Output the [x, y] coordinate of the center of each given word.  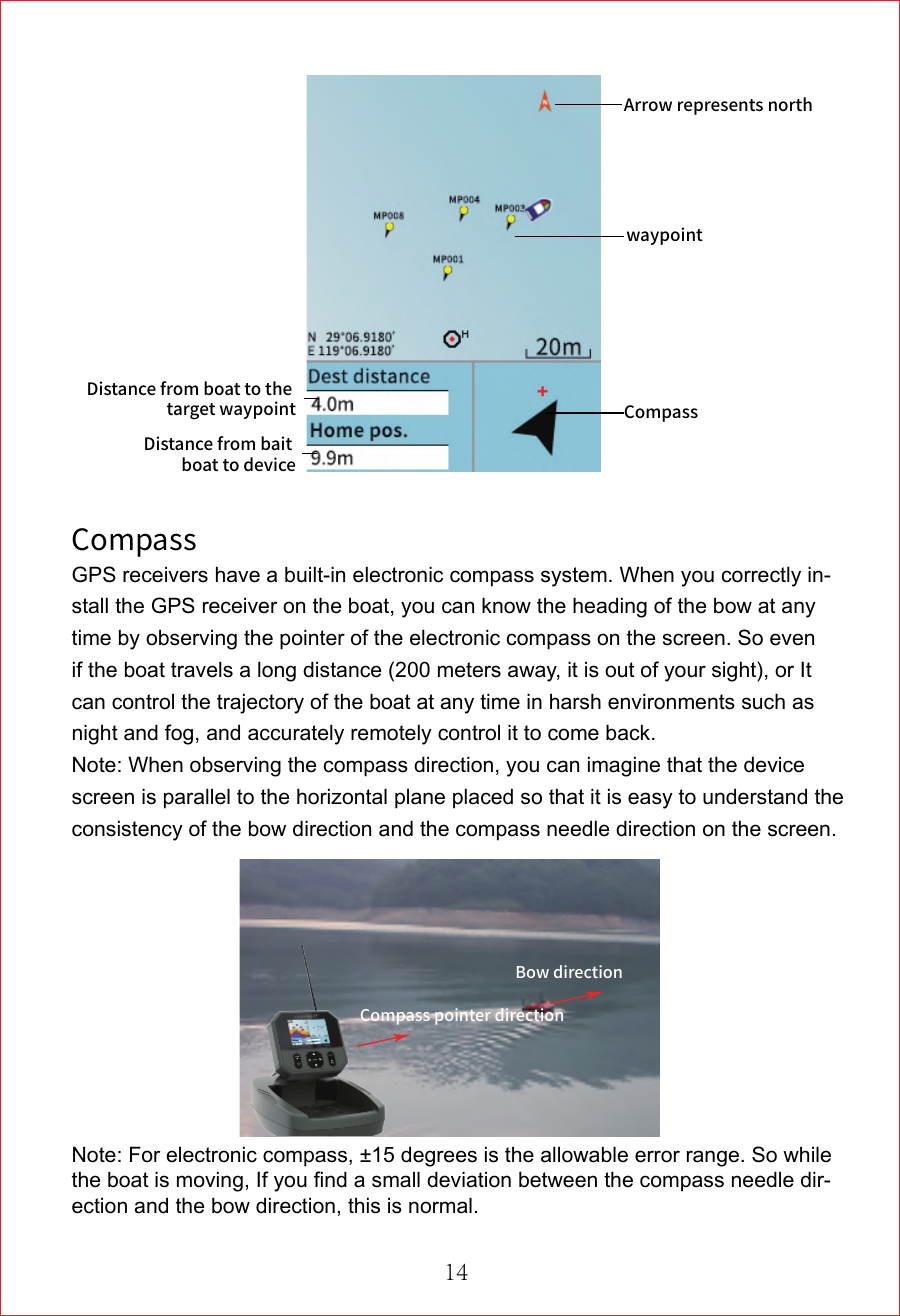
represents [720, 107]
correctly [761, 576]
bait [276, 443]
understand [755, 796]
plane [420, 798]
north [790, 104]
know [506, 605]
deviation [469, 1179]
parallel [197, 798]
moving [210, 1181]
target [191, 411]
